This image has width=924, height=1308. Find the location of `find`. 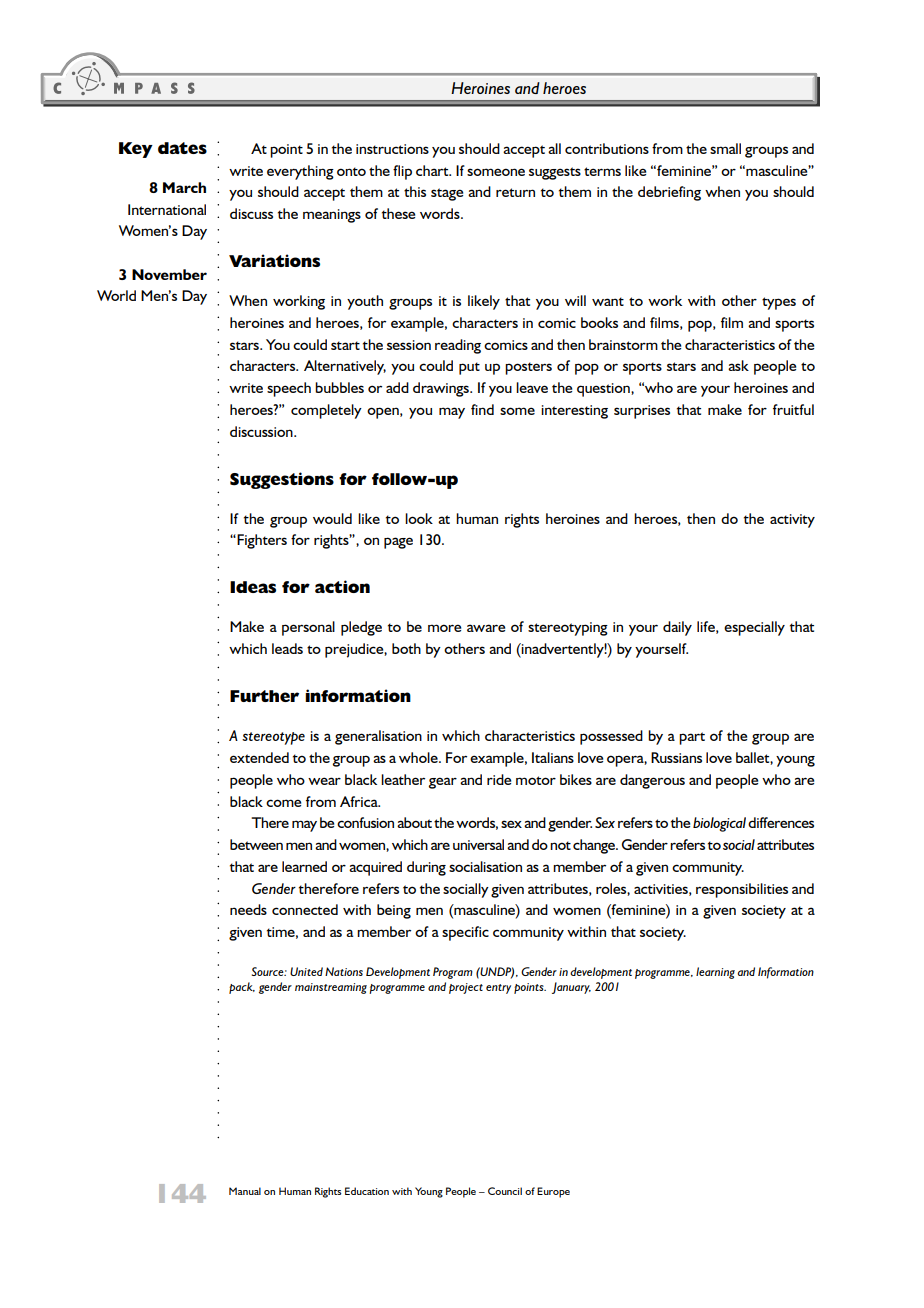

find is located at coordinates (482, 409).
